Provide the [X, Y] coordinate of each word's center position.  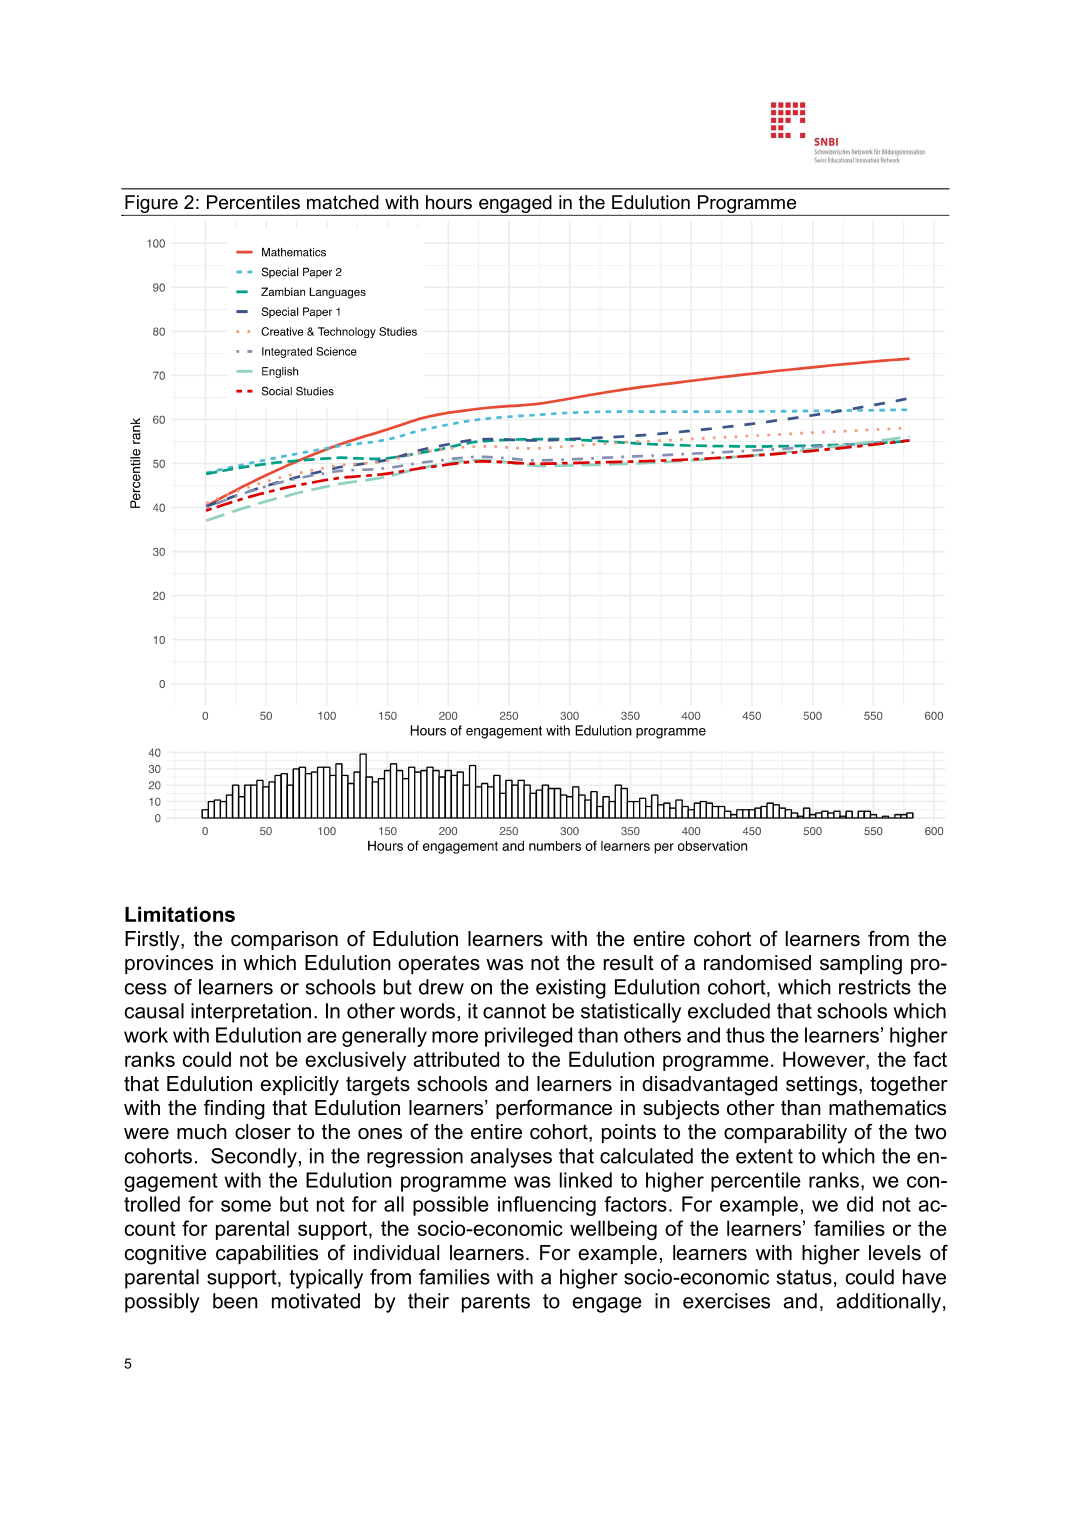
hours [449, 202]
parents [496, 1303]
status [804, 1277]
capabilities [267, 1254]
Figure [151, 205]
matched [343, 202]
